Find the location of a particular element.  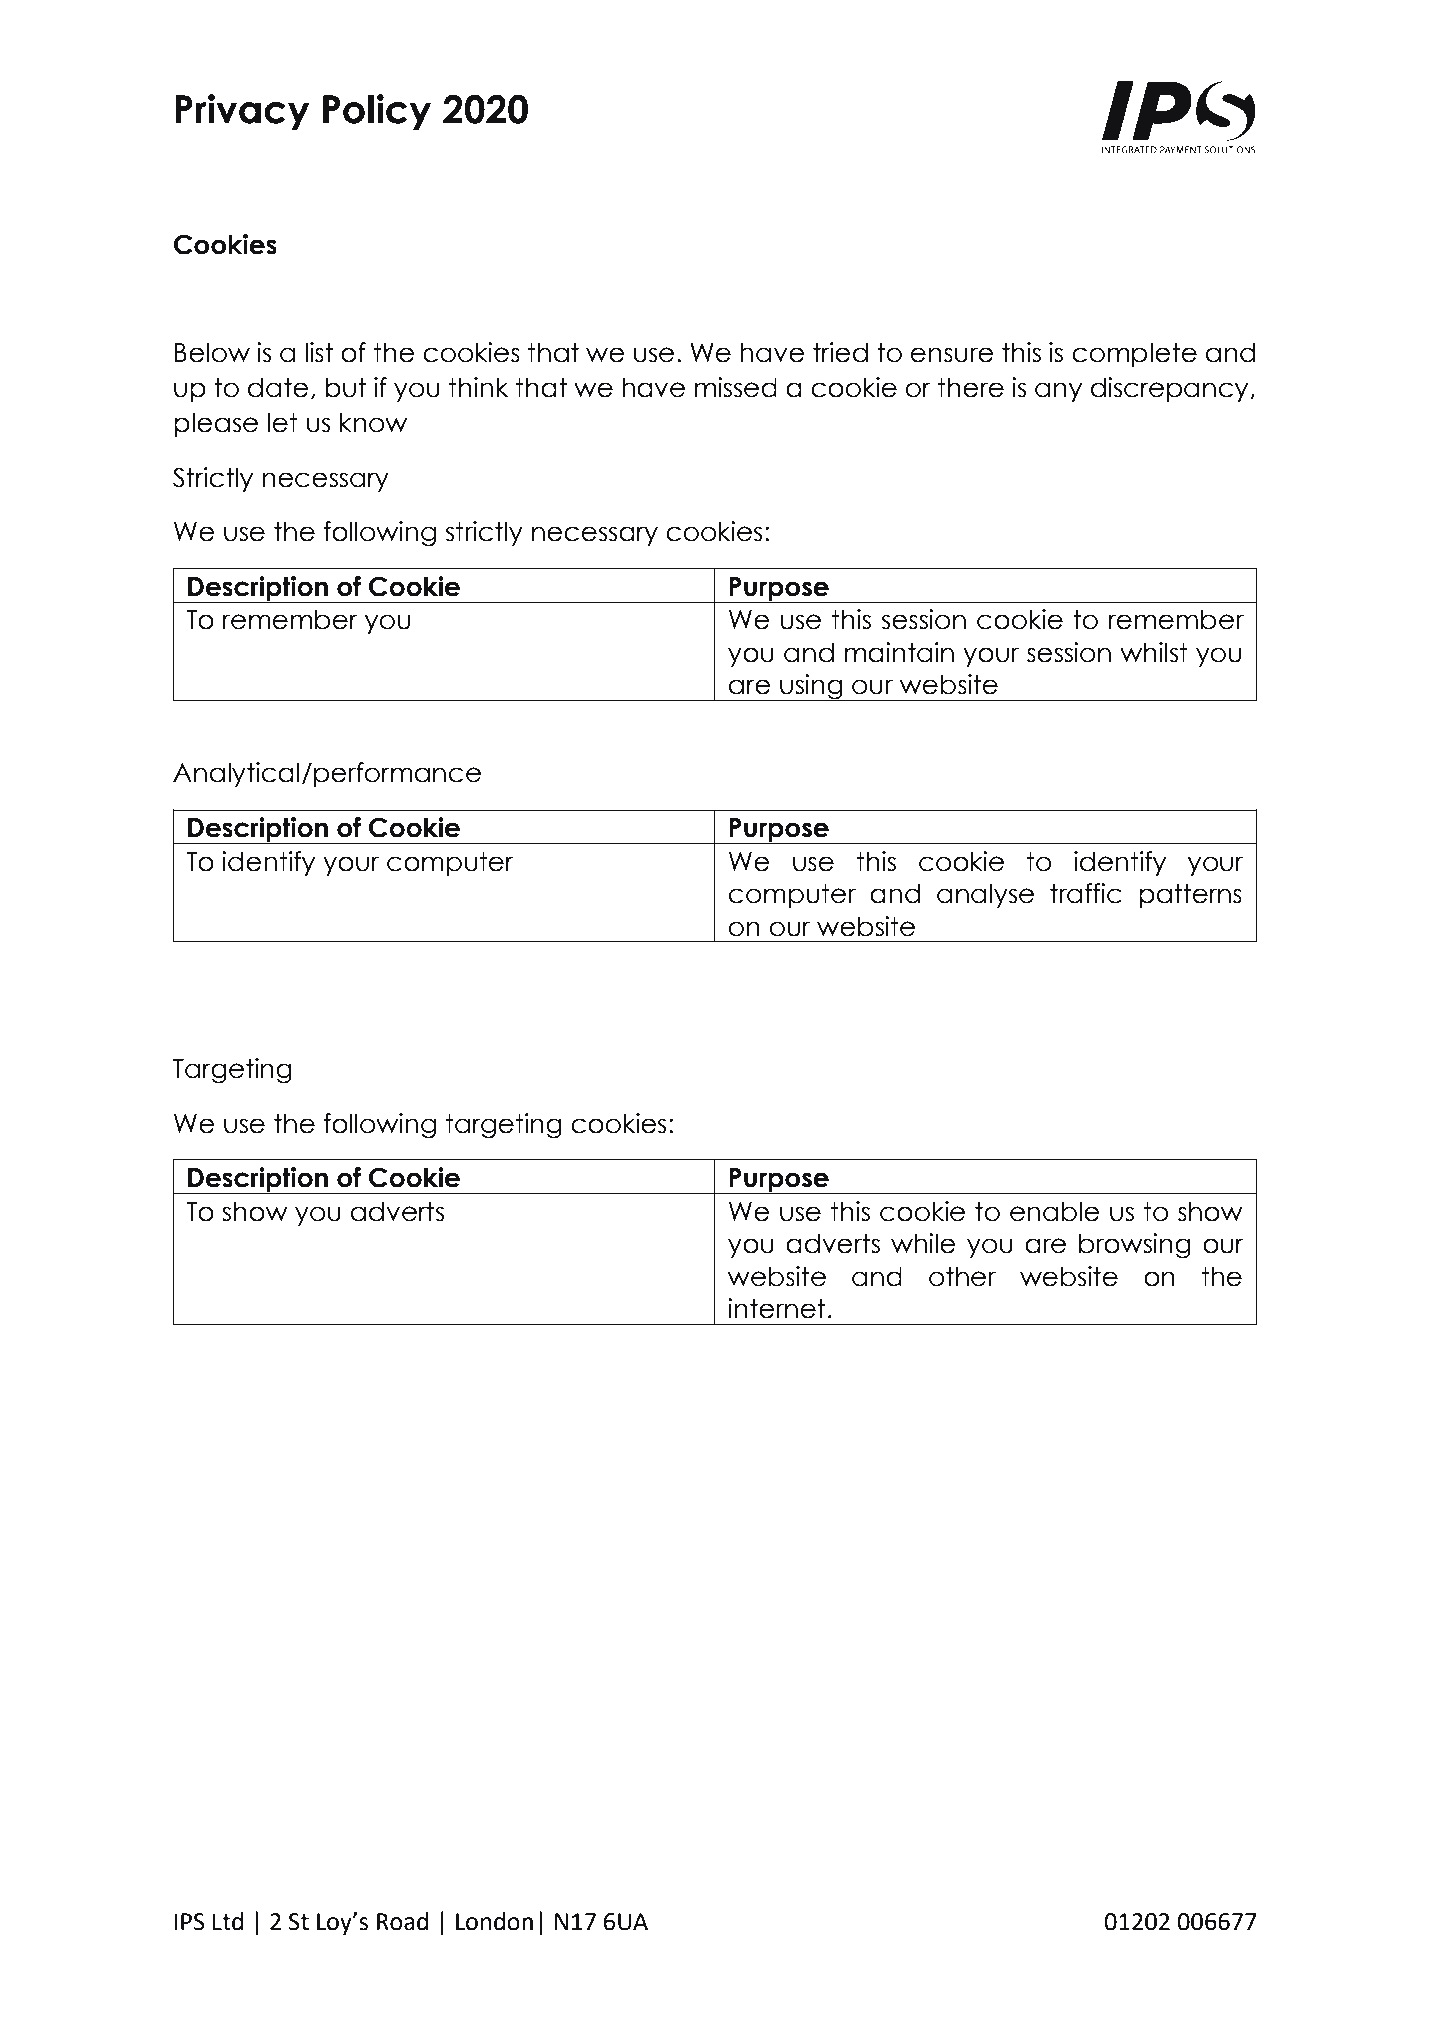

other is located at coordinates (962, 1276).
